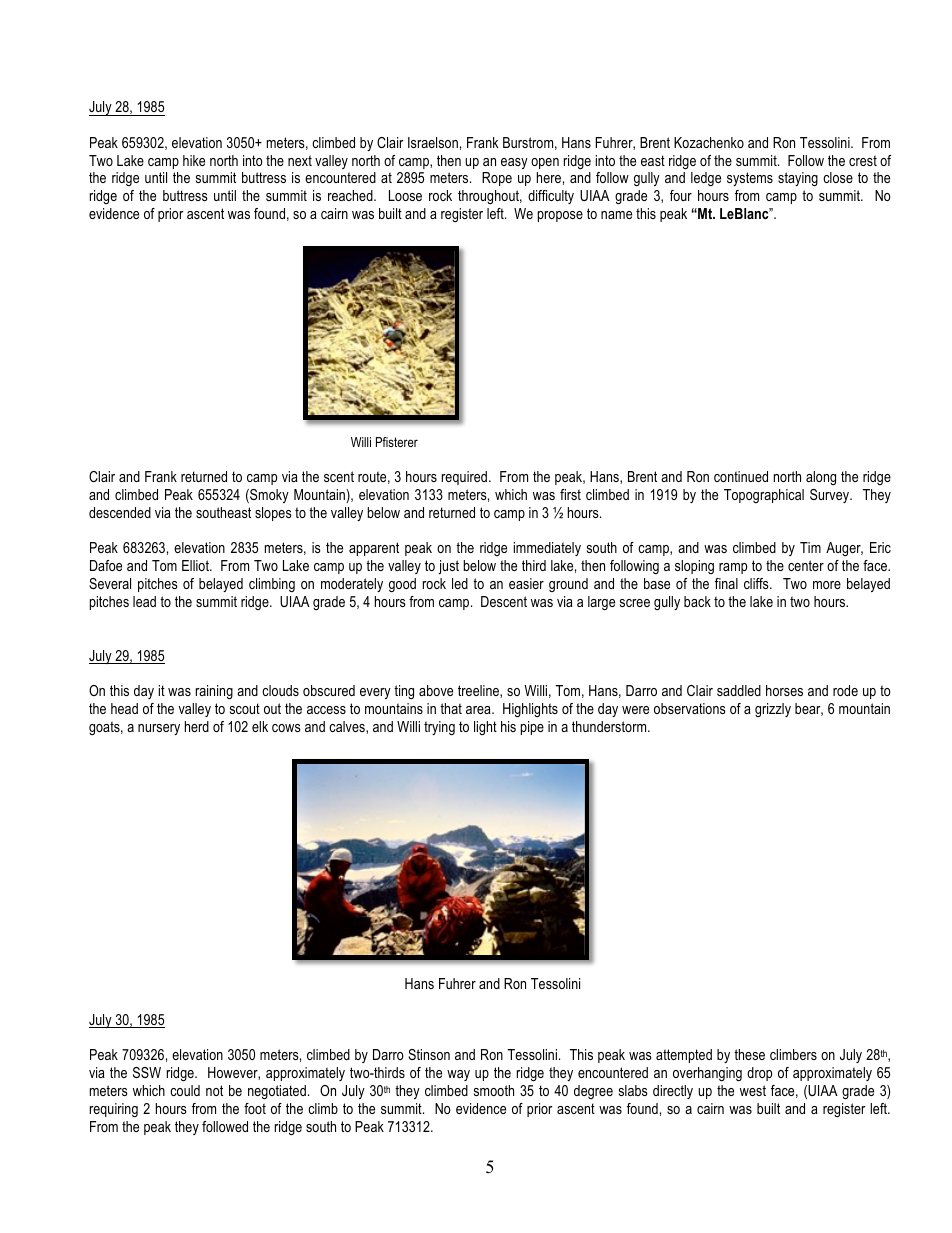  Describe the element at coordinates (194, 160) in the document. I see `hike` at that location.
